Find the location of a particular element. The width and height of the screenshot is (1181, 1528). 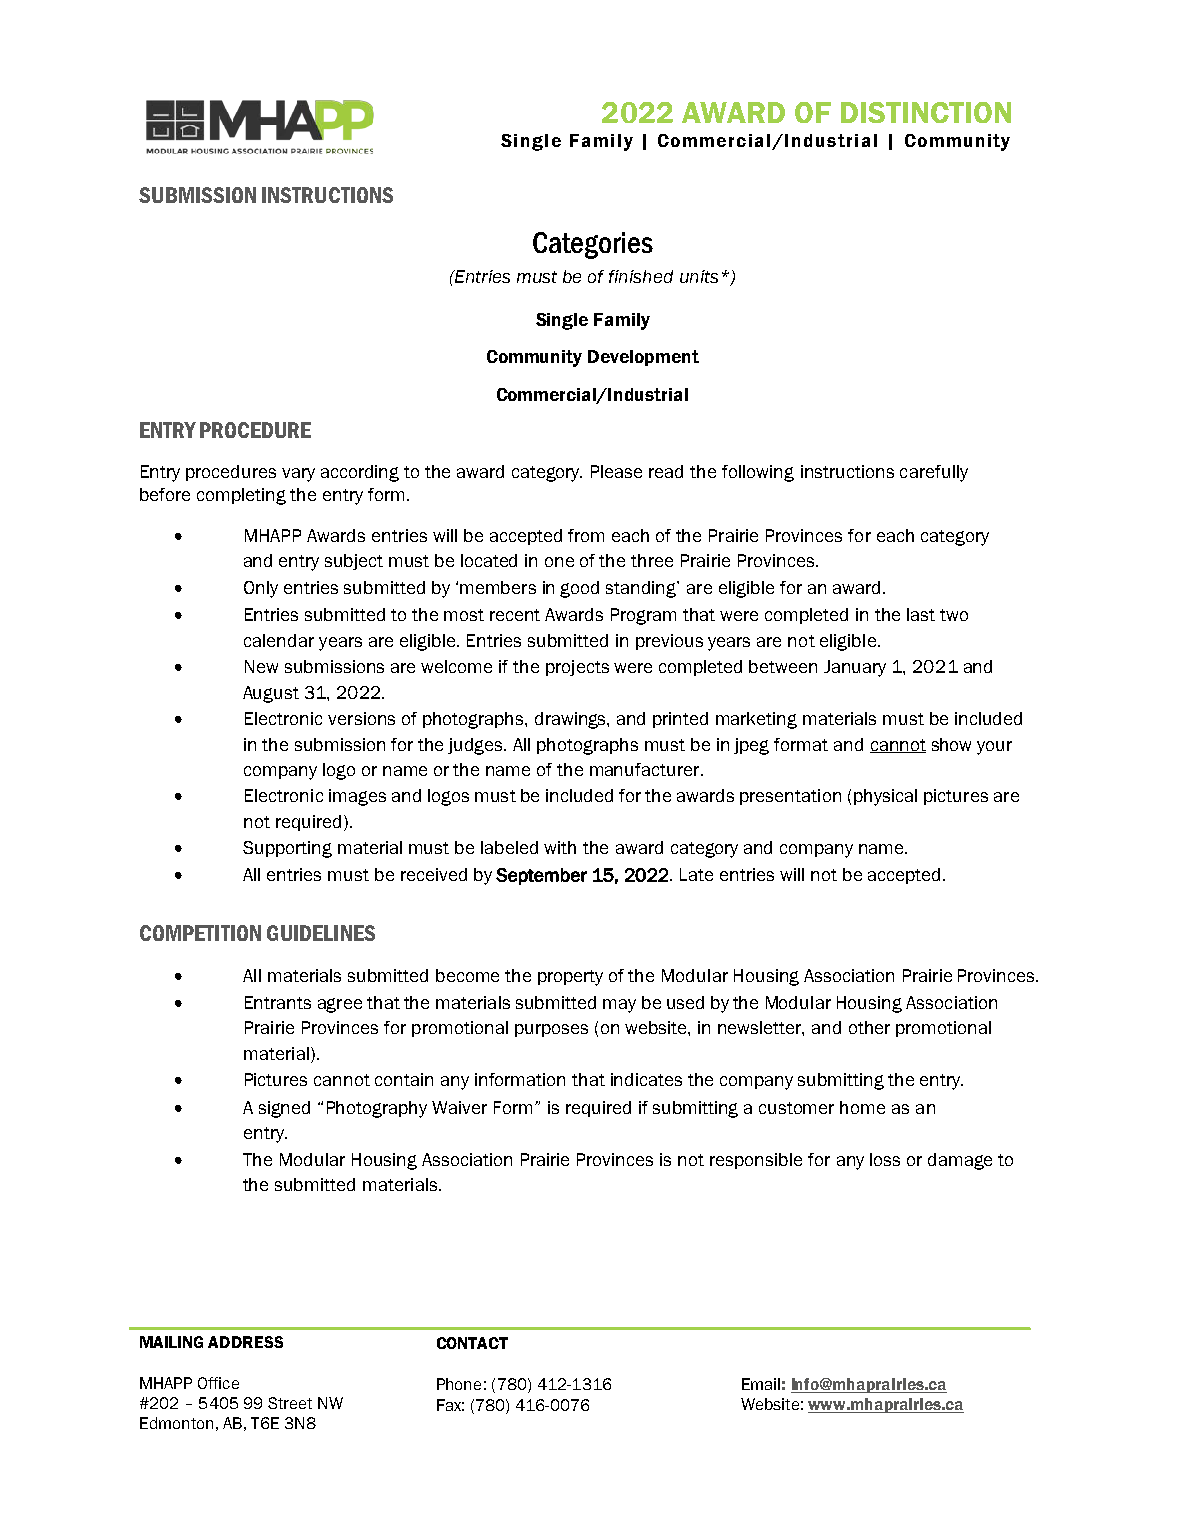

finished is located at coordinates (641, 276).
